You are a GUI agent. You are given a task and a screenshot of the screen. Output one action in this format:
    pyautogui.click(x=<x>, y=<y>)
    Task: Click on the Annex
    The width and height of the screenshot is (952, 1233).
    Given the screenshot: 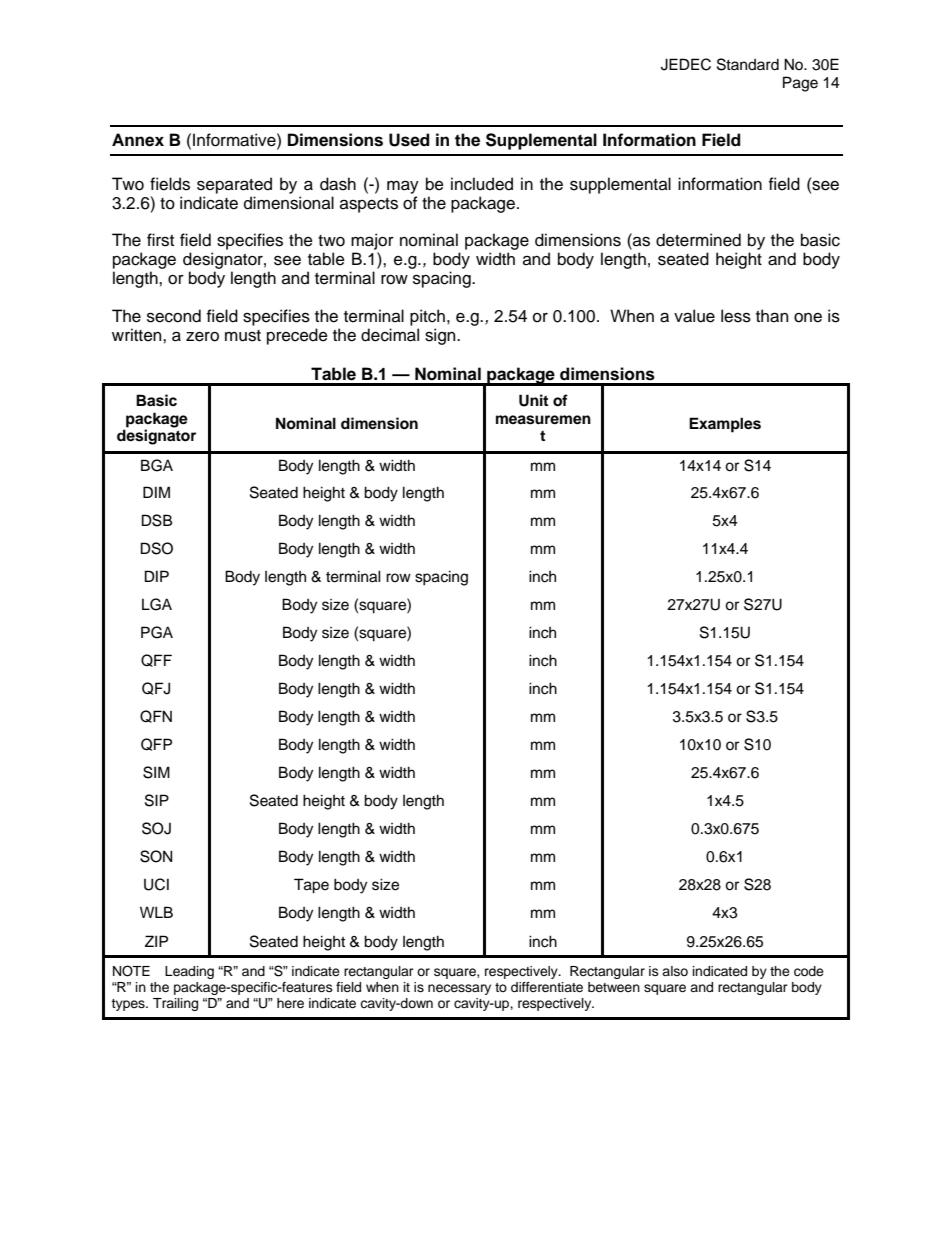 What is the action you would take?
    pyautogui.click(x=138, y=140)
